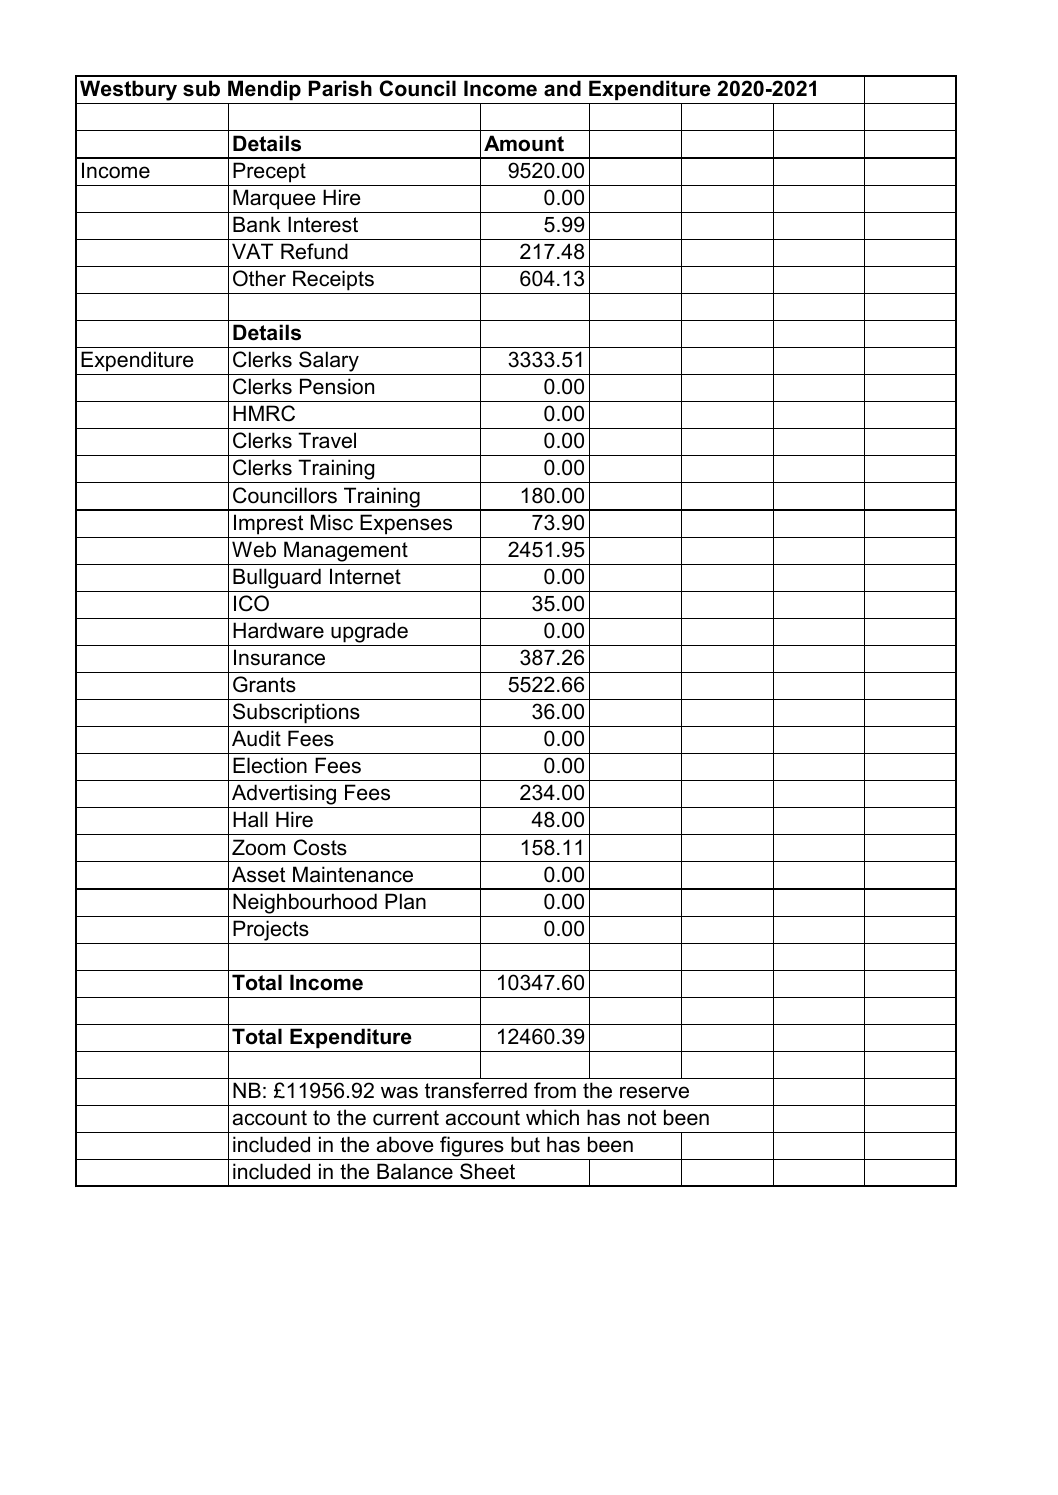 The width and height of the screenshot is (1058, 1495). I want to click on and, so click(562, 88).
